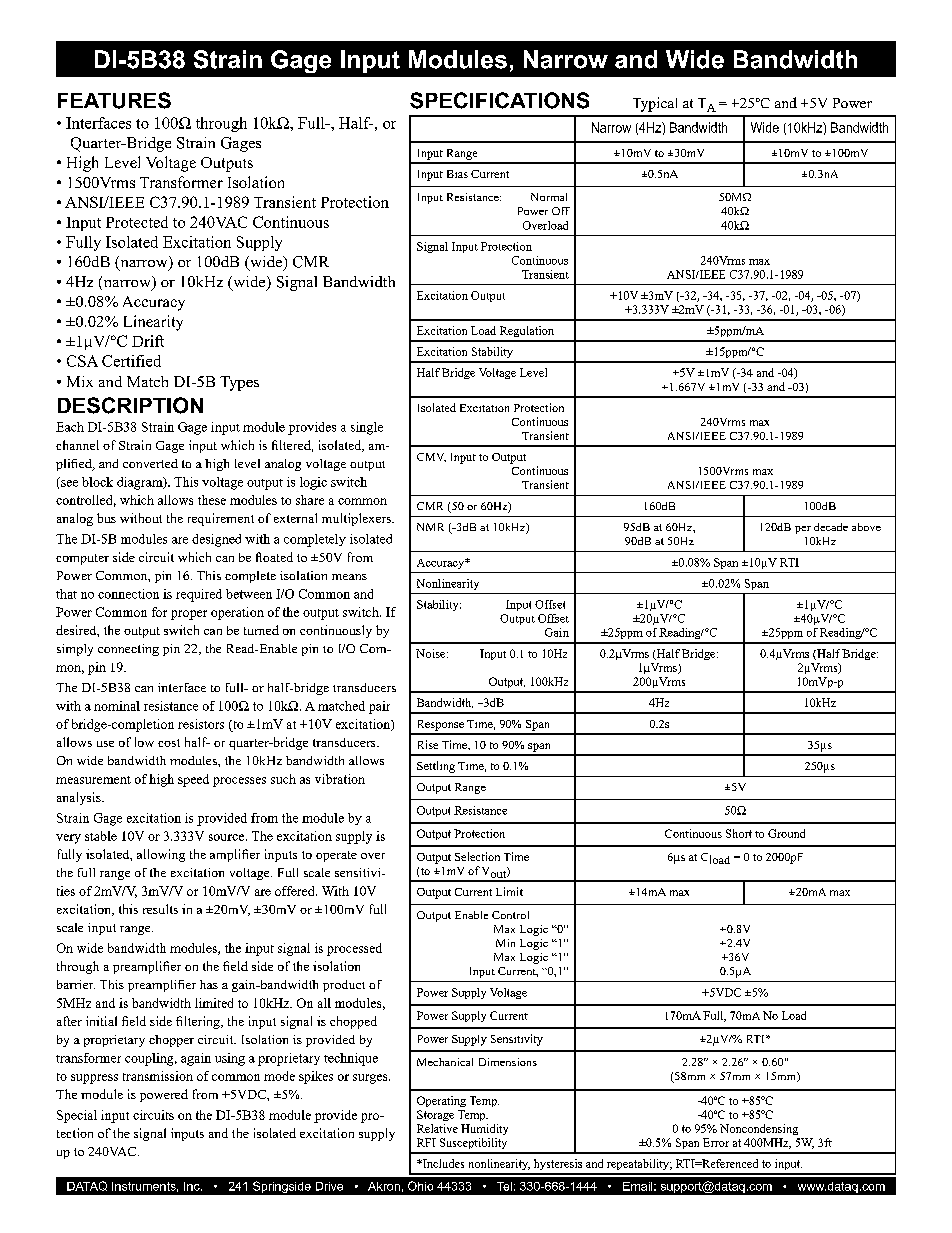 The image size is (952, 1233). I want to click on SPECIFICATIONS, so click(499, 100).
